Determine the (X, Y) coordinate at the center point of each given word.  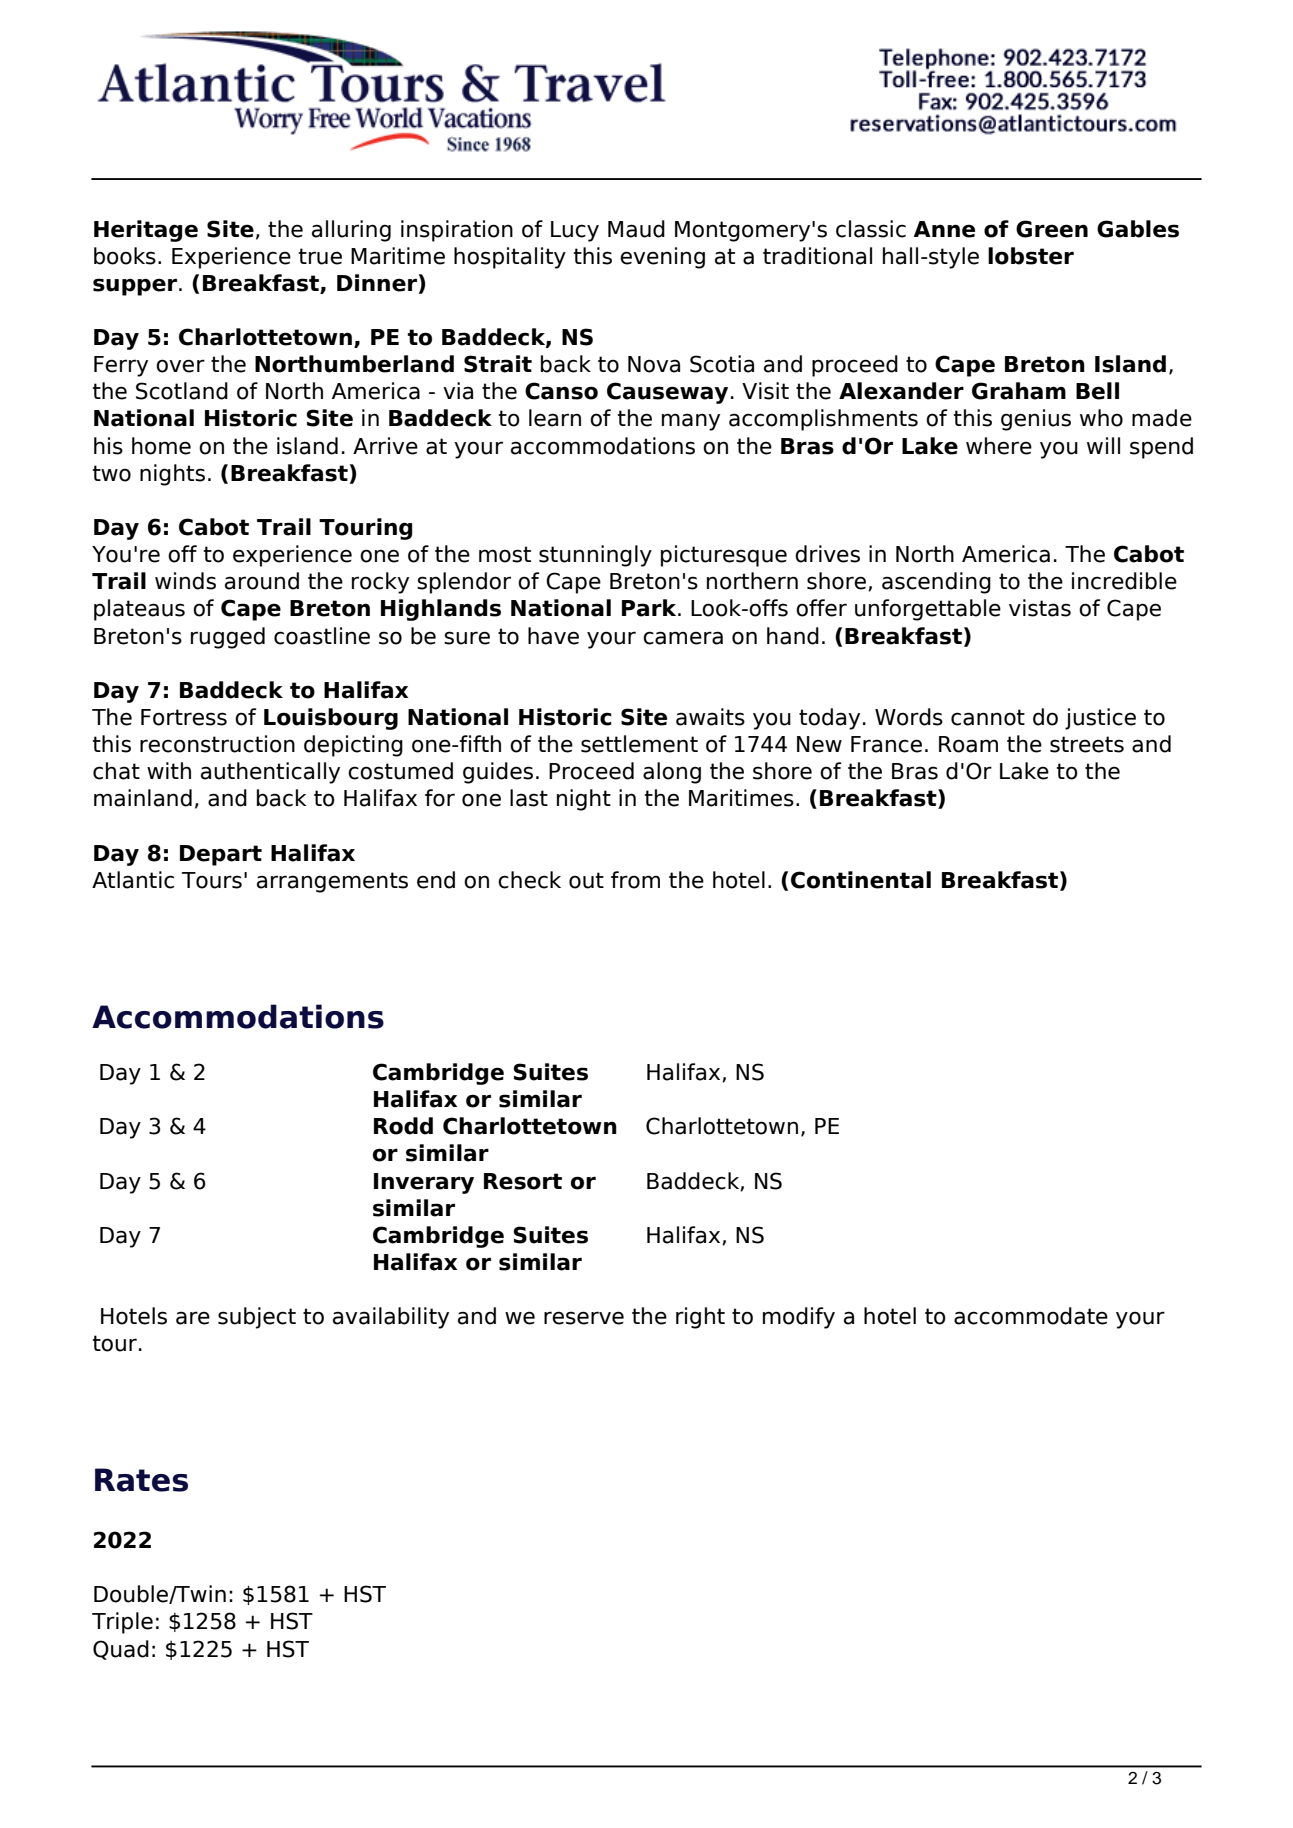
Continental (861, 880)
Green (1052, 229)
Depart (221, 855)
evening (662, 258)
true (320, 256)
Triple (122, 1623)
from (635, 880)
